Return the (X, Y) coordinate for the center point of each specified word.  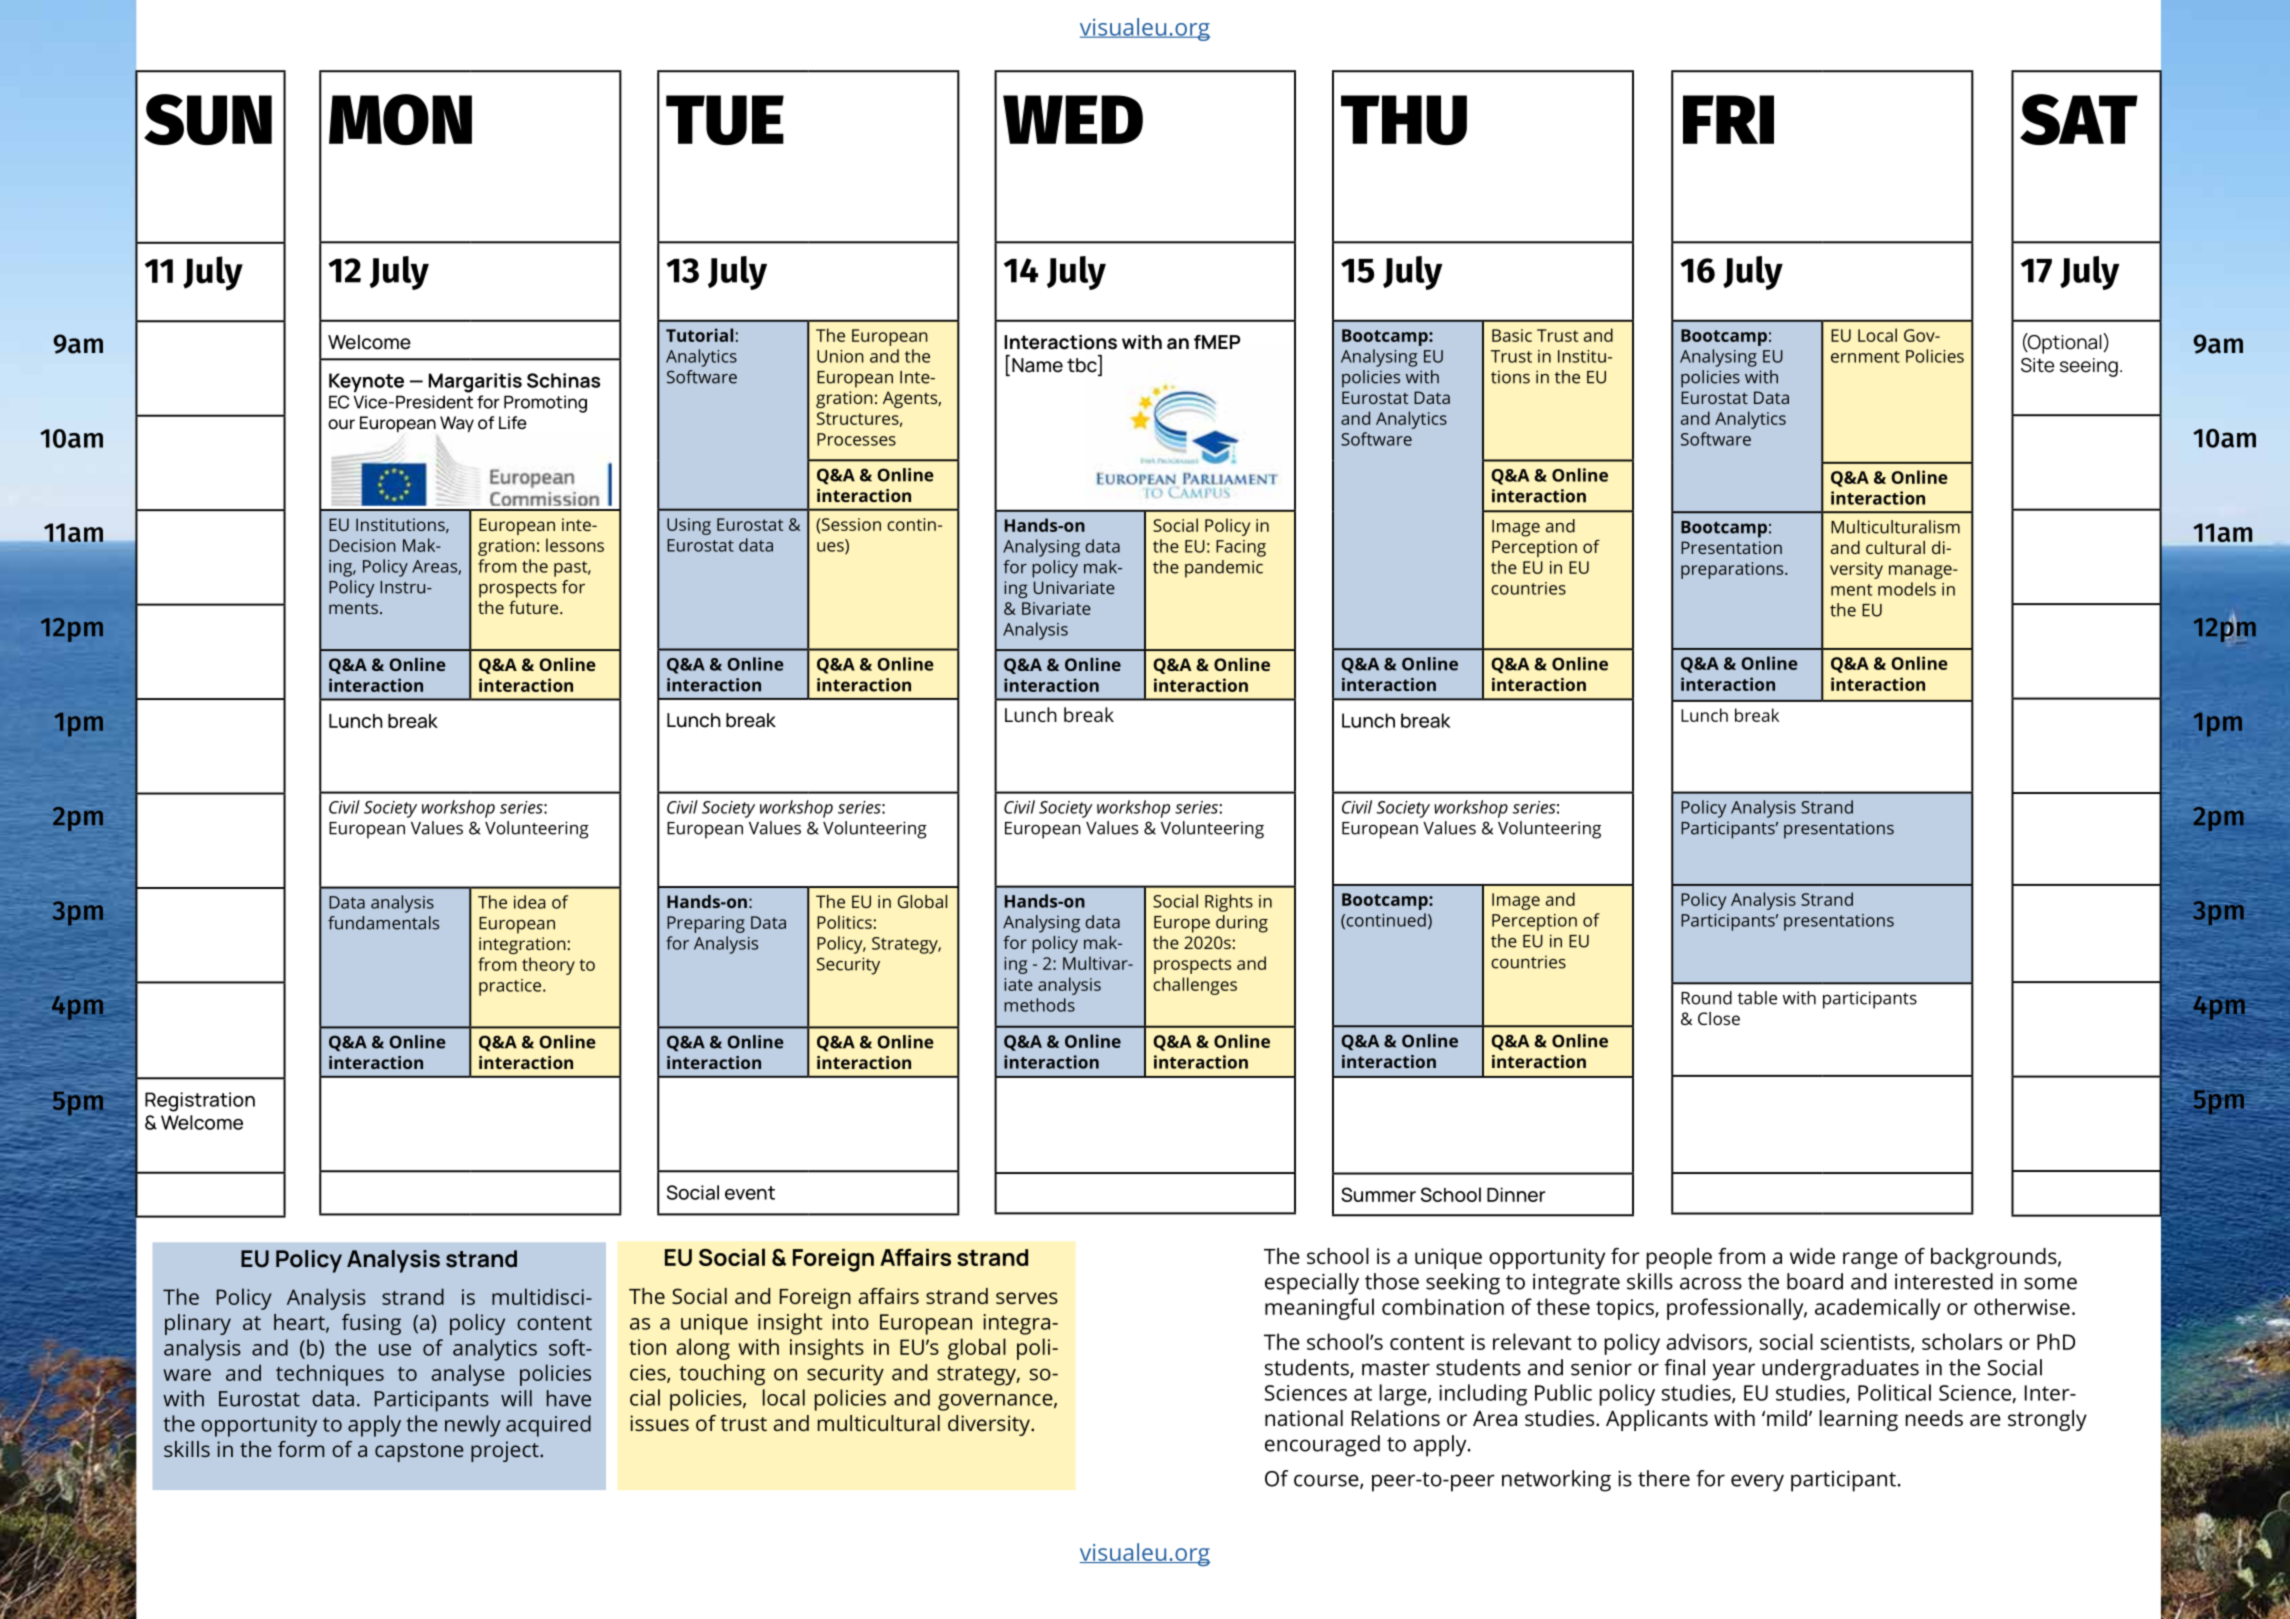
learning (1859, 1420)
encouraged (1322, 1446)
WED (1073, 119)
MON (400, 119)
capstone (419, 1452)
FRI (1728, 119)
